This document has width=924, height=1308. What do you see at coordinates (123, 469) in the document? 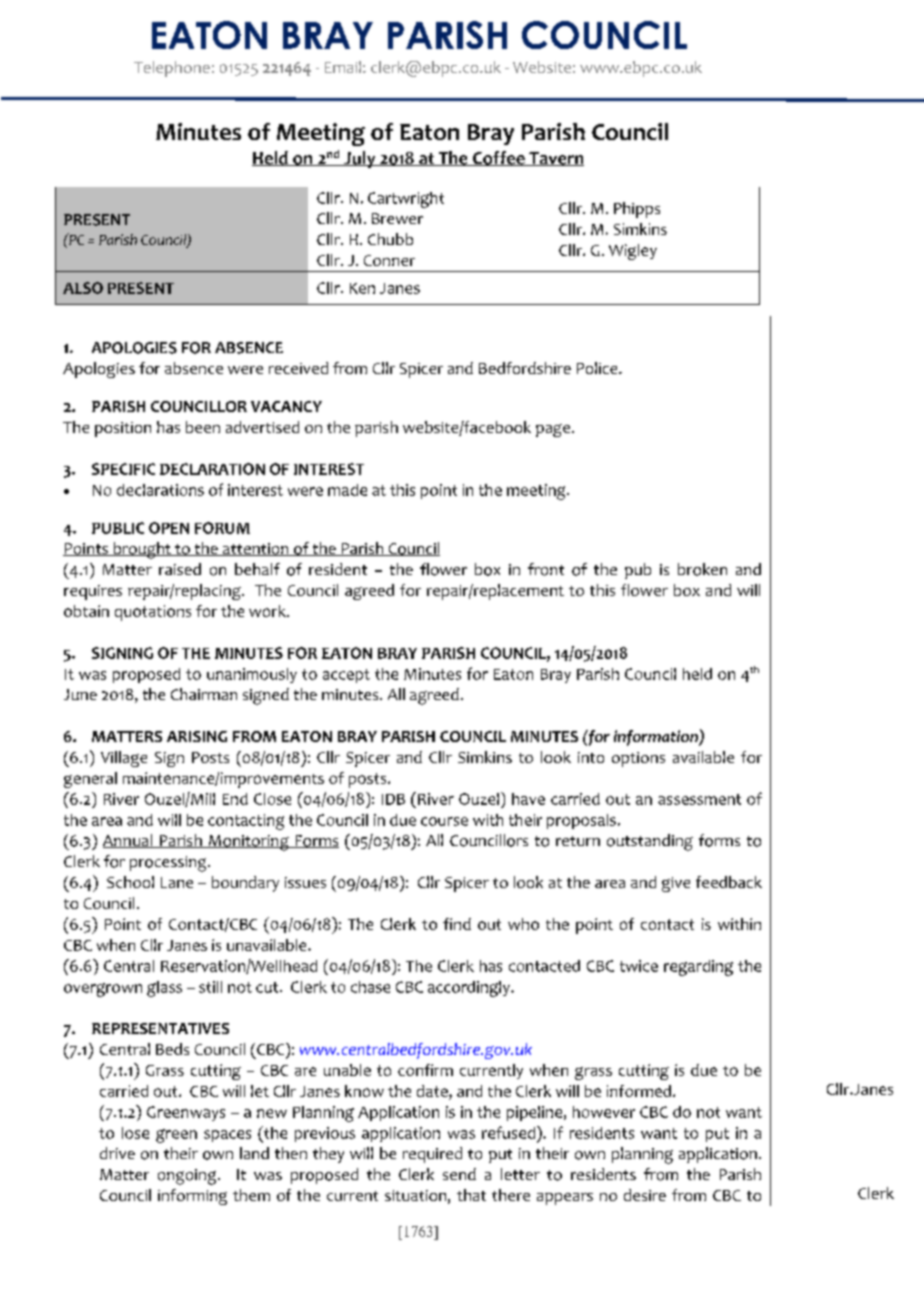
I see `SPECIFIC` at bounding box center [123, 469].
